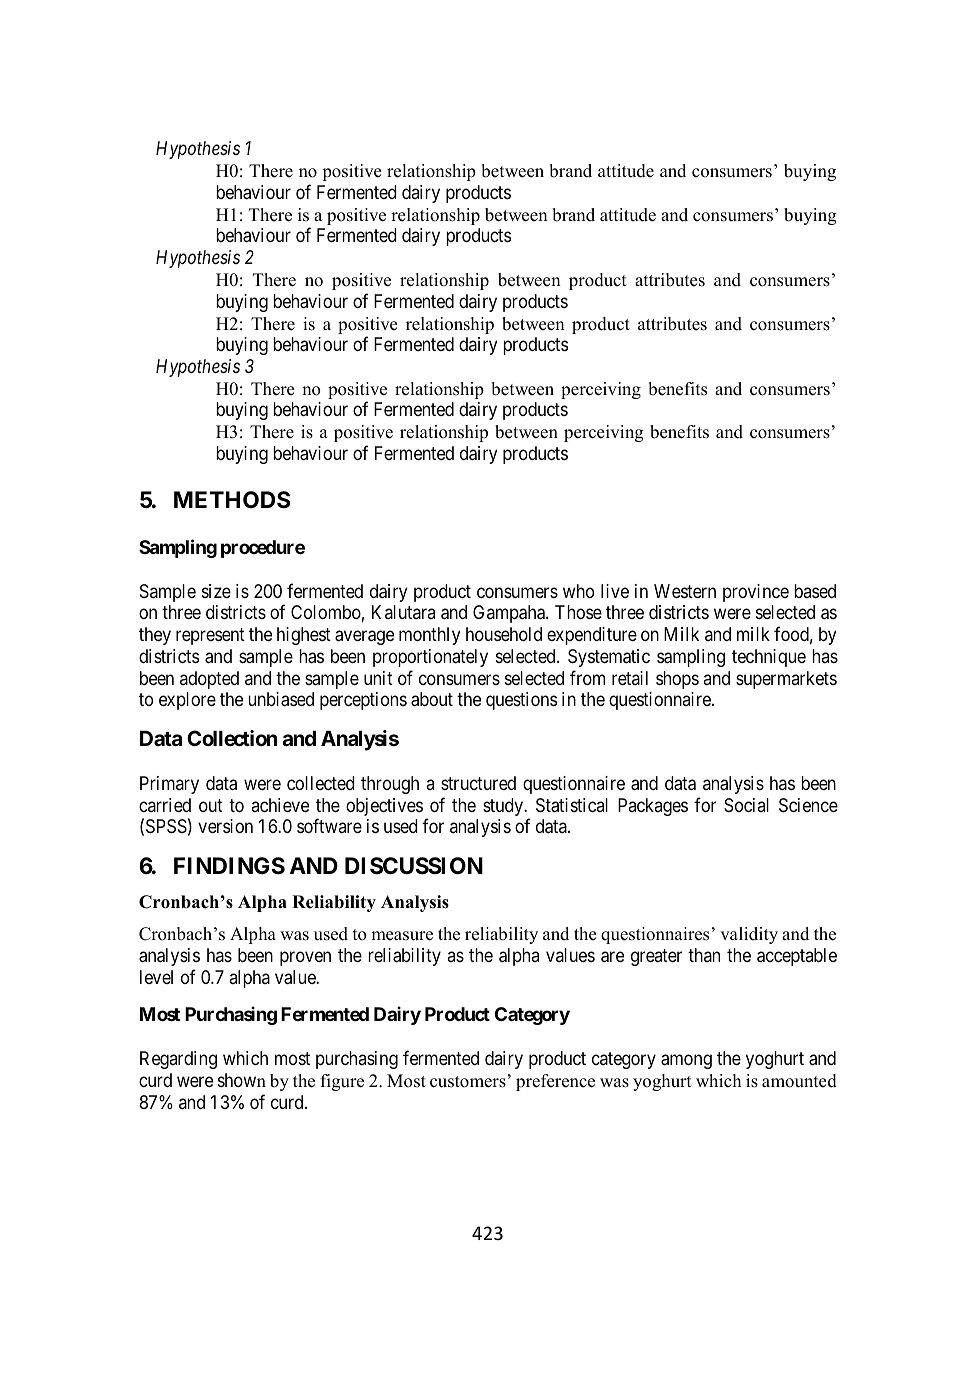 This screenshot has height=1378, width=976. Describe the element at coordinates (504, 807) in the screenshot. I see `study` at that location.
